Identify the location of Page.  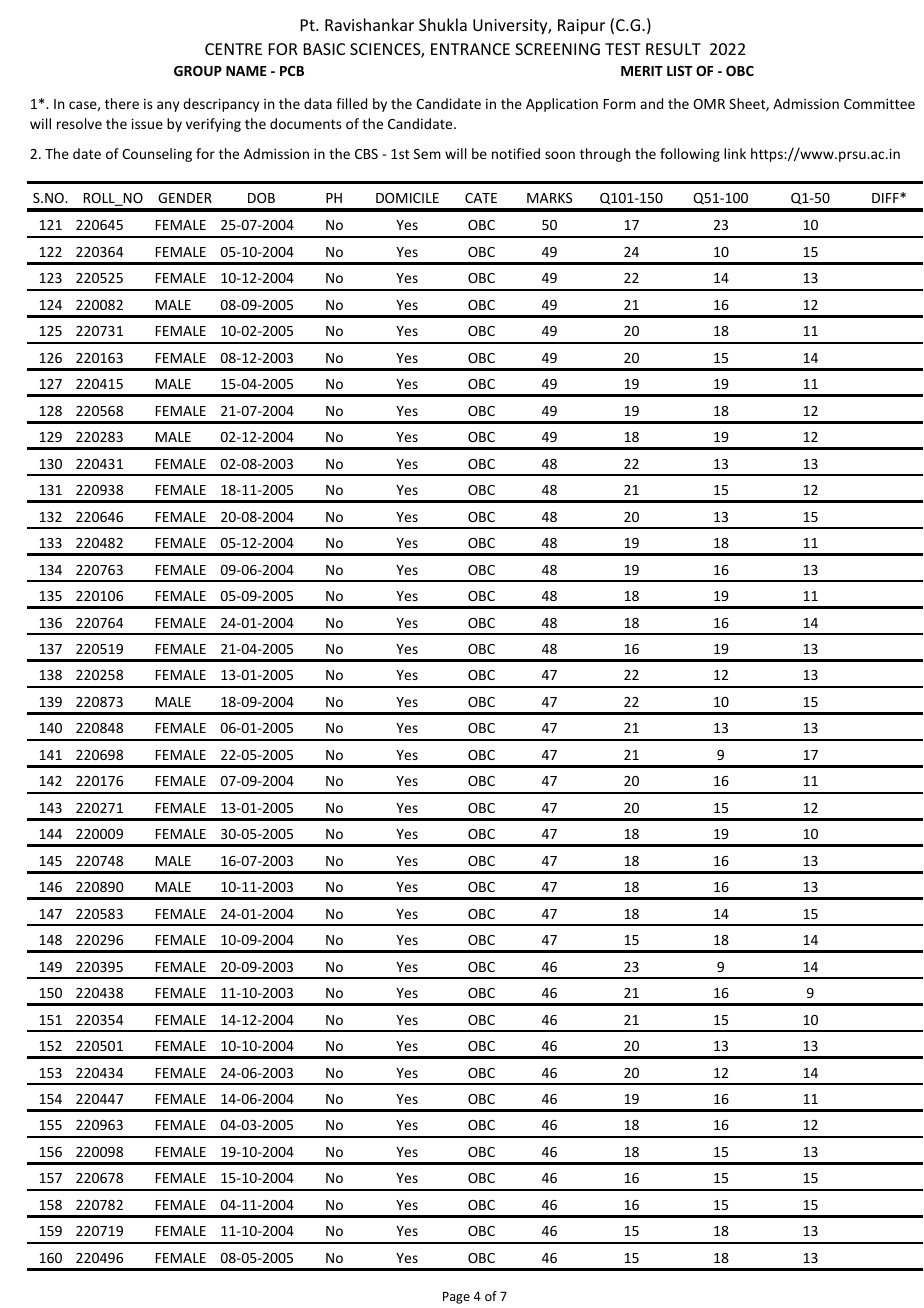
(456, 1298).
